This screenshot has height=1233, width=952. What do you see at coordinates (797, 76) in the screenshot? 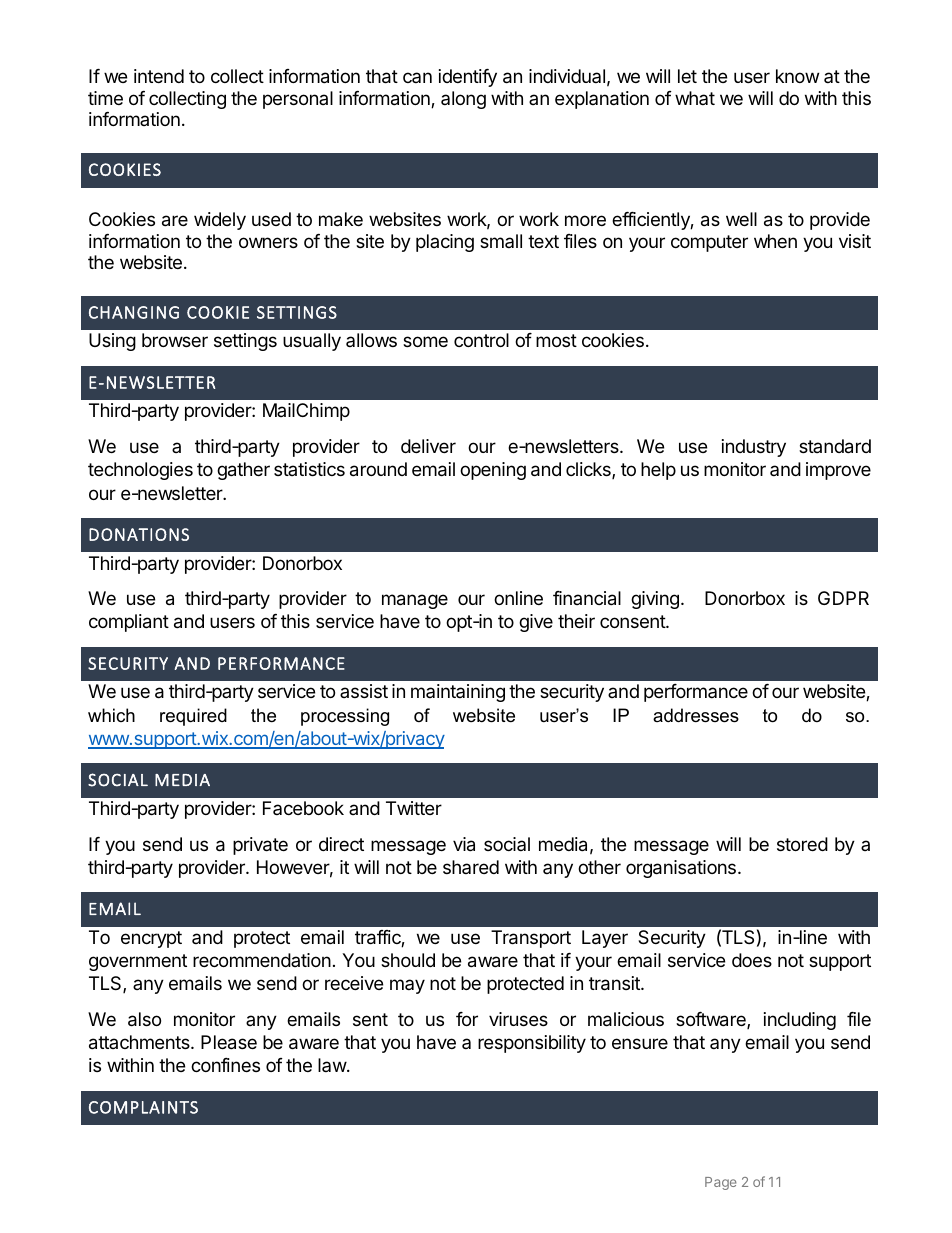
I see `know` at bounding box center [797, 76].
